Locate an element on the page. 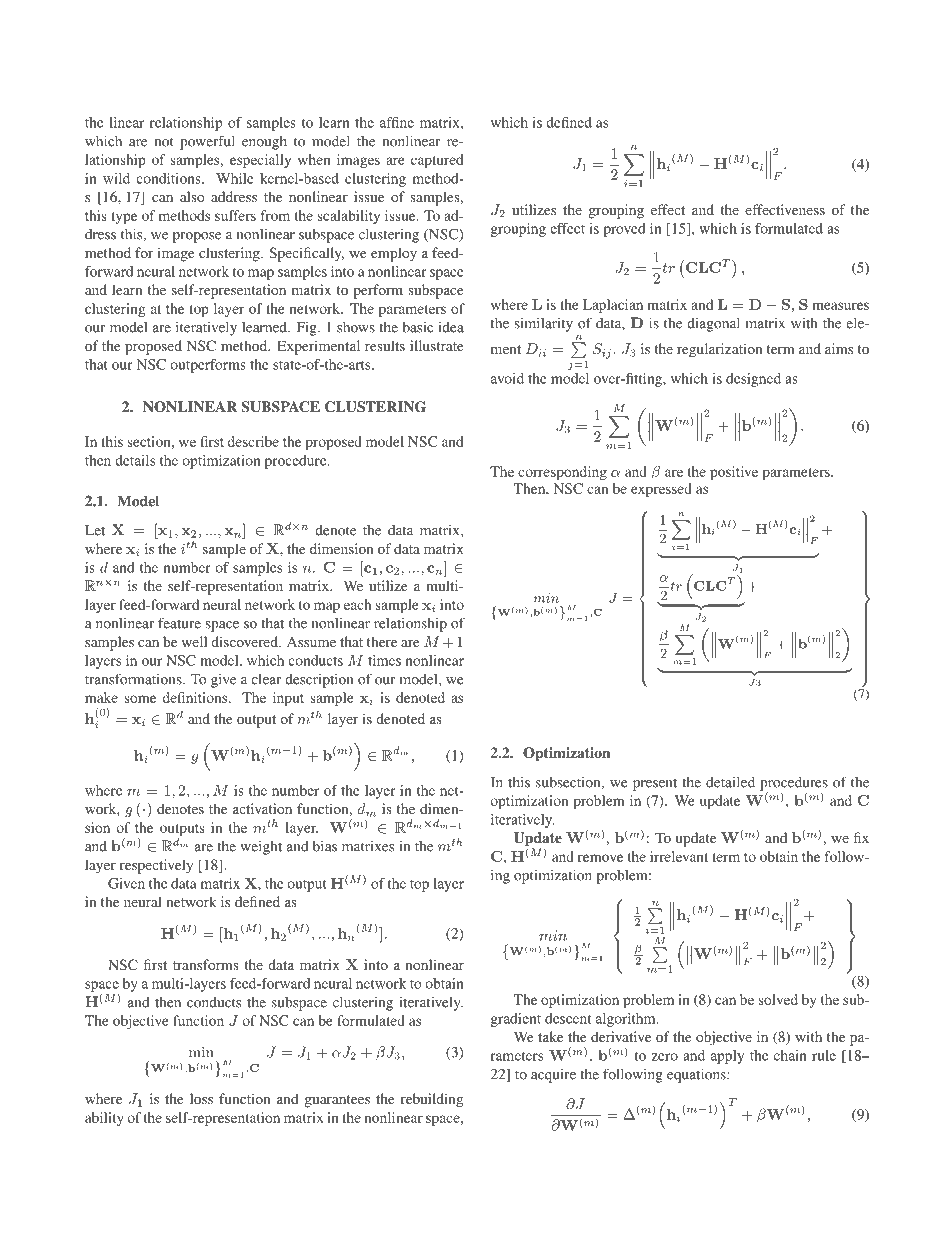 Image resolution: width=952 pixels, height=1233 pixels. proved is located at coordinates (624, 230).
